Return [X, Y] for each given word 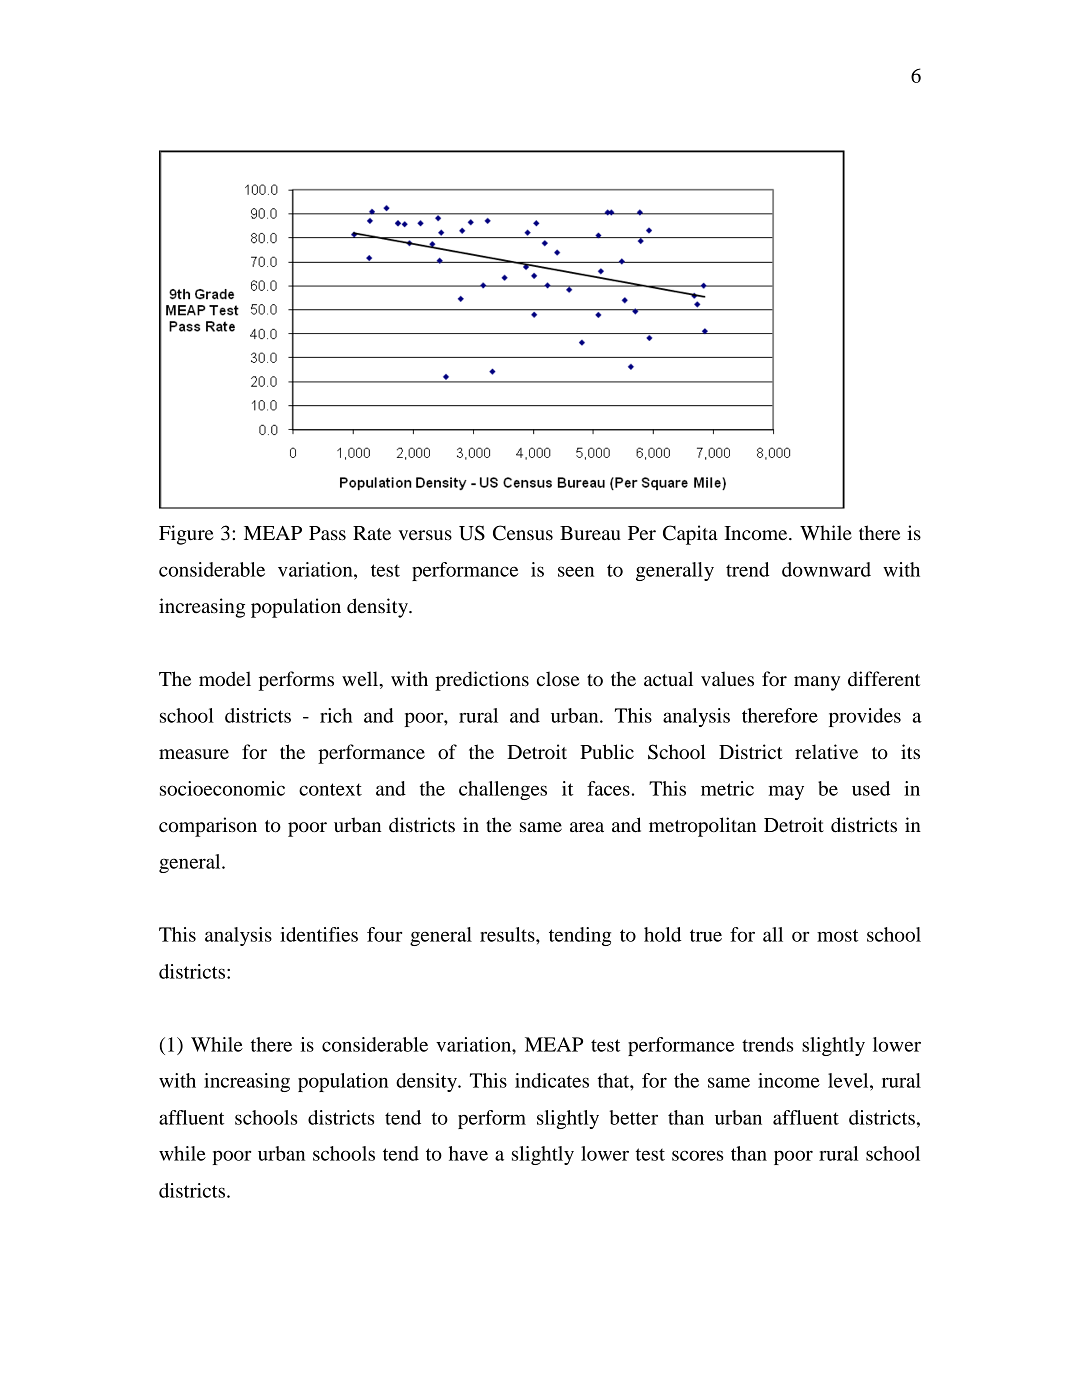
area [587, 827]
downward [826, 569]
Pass [327, 533]
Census [523, 533]
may [786, 792]
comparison [208, 827]
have [468, 1153]
